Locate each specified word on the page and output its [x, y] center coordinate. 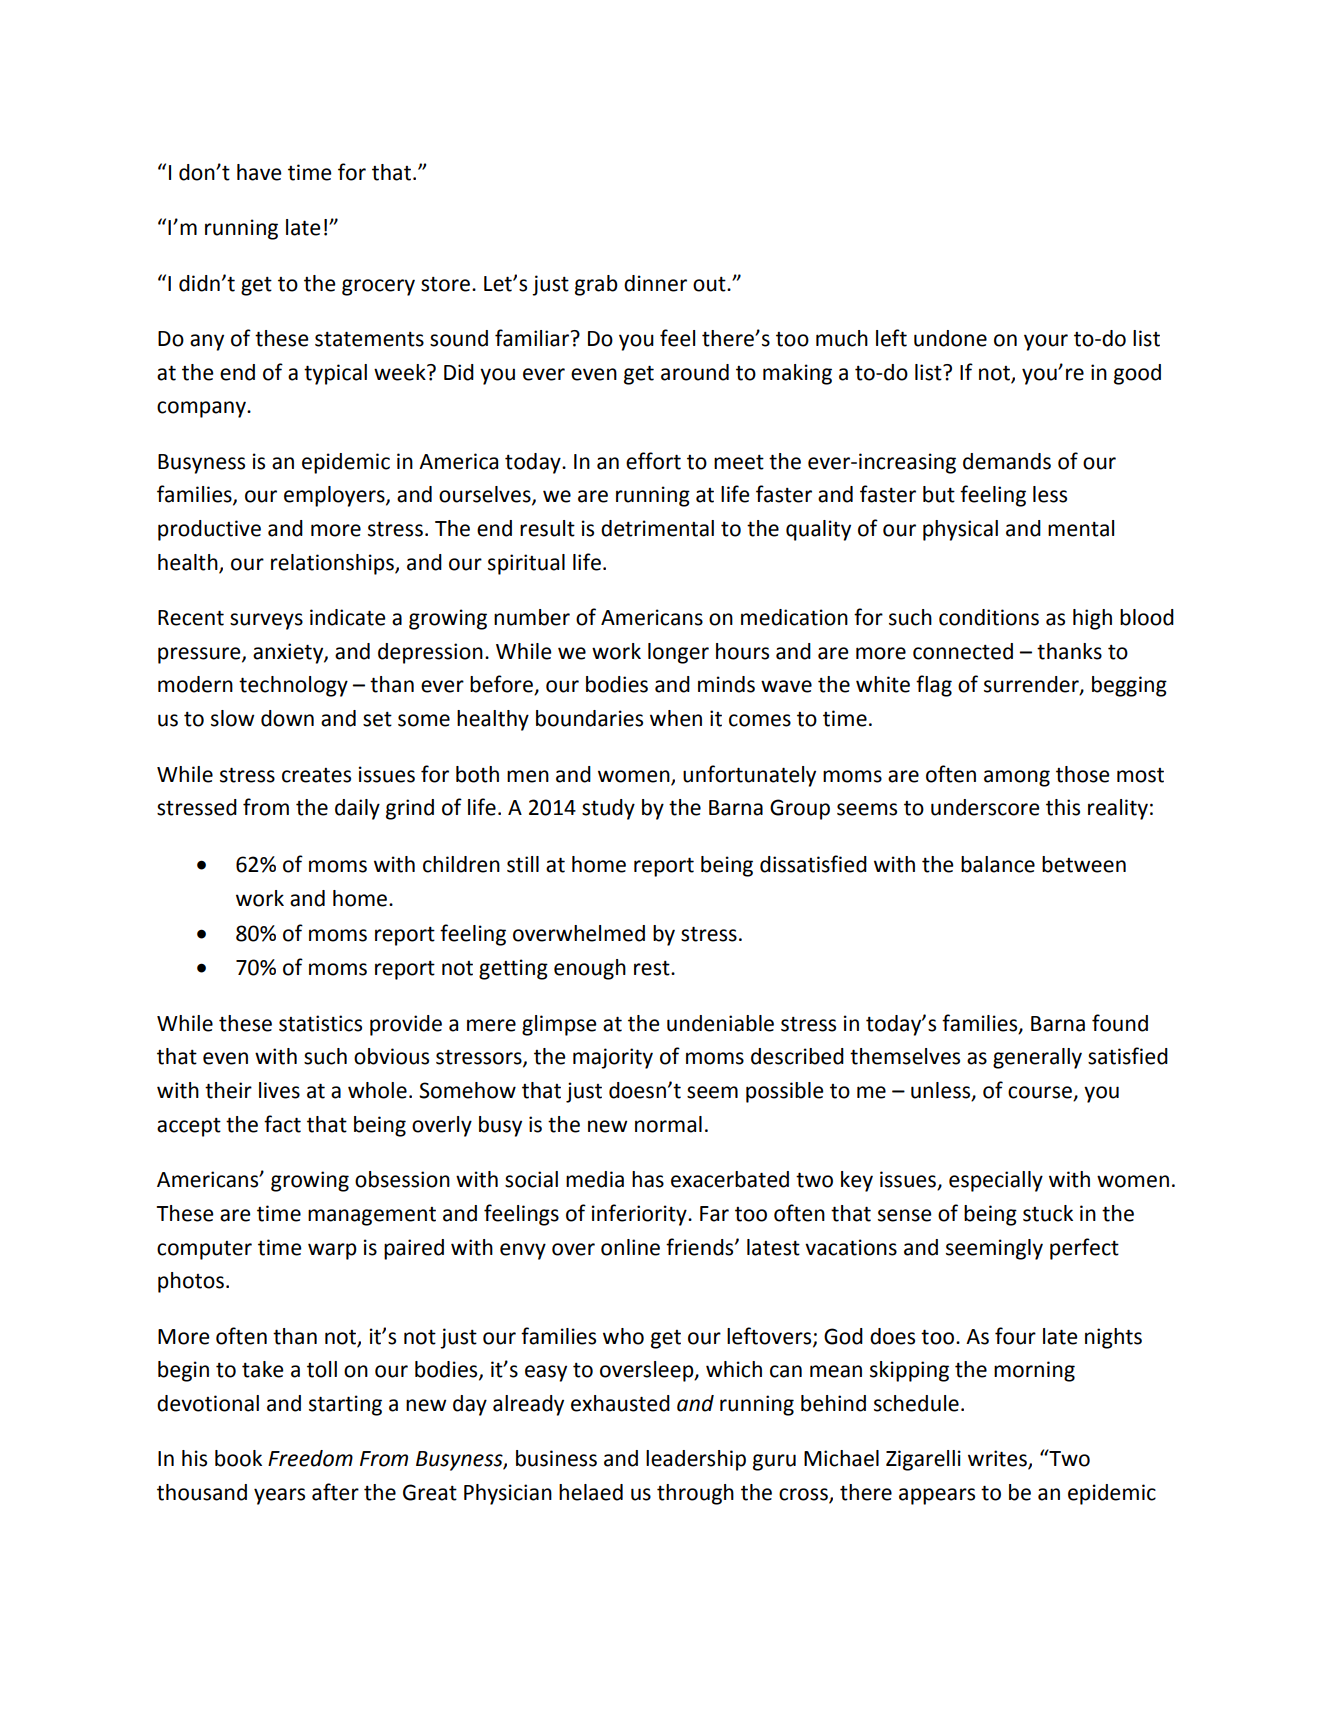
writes [998, 1459]
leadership [696, 1460]
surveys [266, 621]
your [1046, 342]
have [259, 172]
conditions [989, 617]
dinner [655, 283]
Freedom [310, 1458]
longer [678, 653]
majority [613, 1058]
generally [1037, 1058]
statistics [320, 1023]
